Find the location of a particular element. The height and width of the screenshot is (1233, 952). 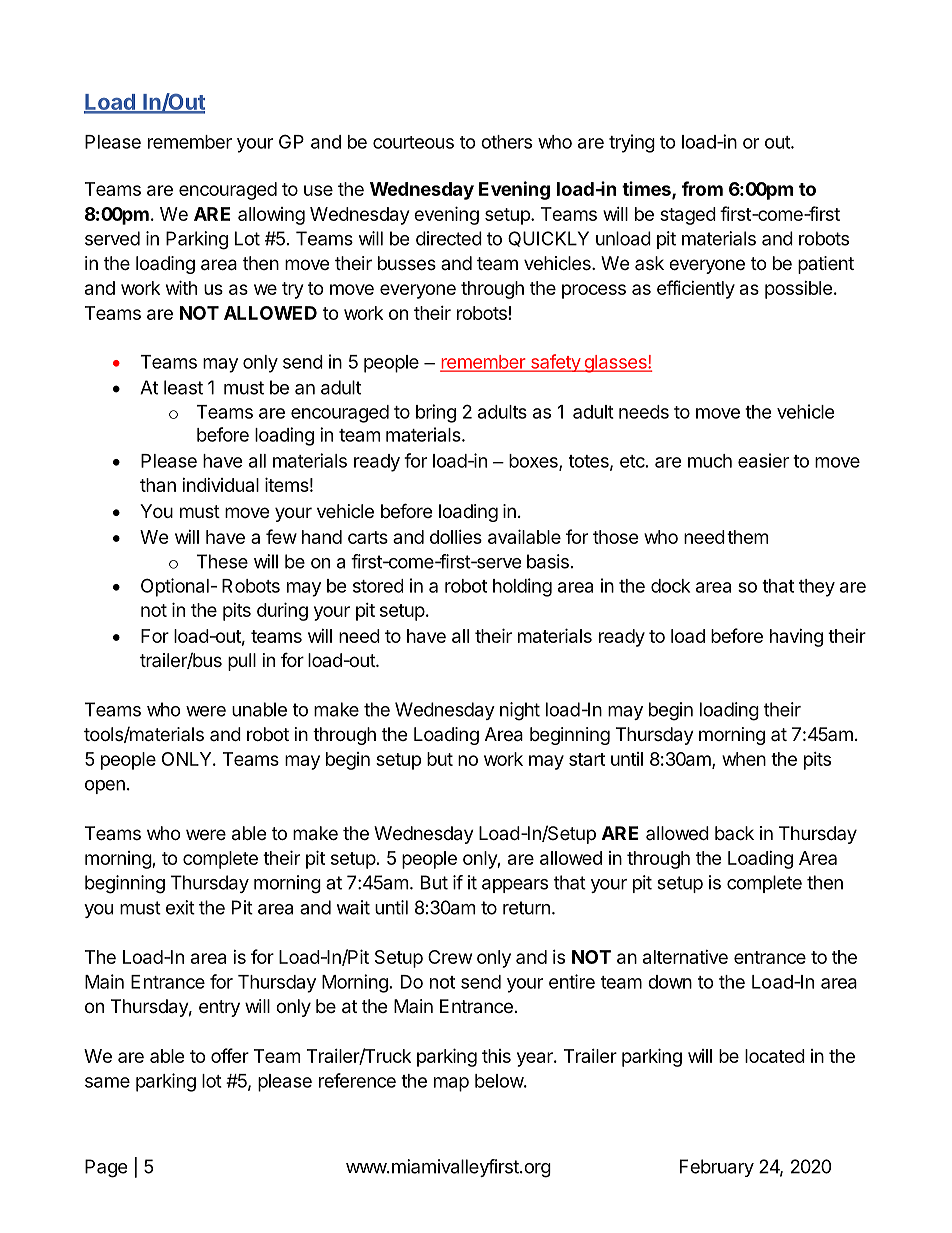

from is located at coordinates (702, 188).
